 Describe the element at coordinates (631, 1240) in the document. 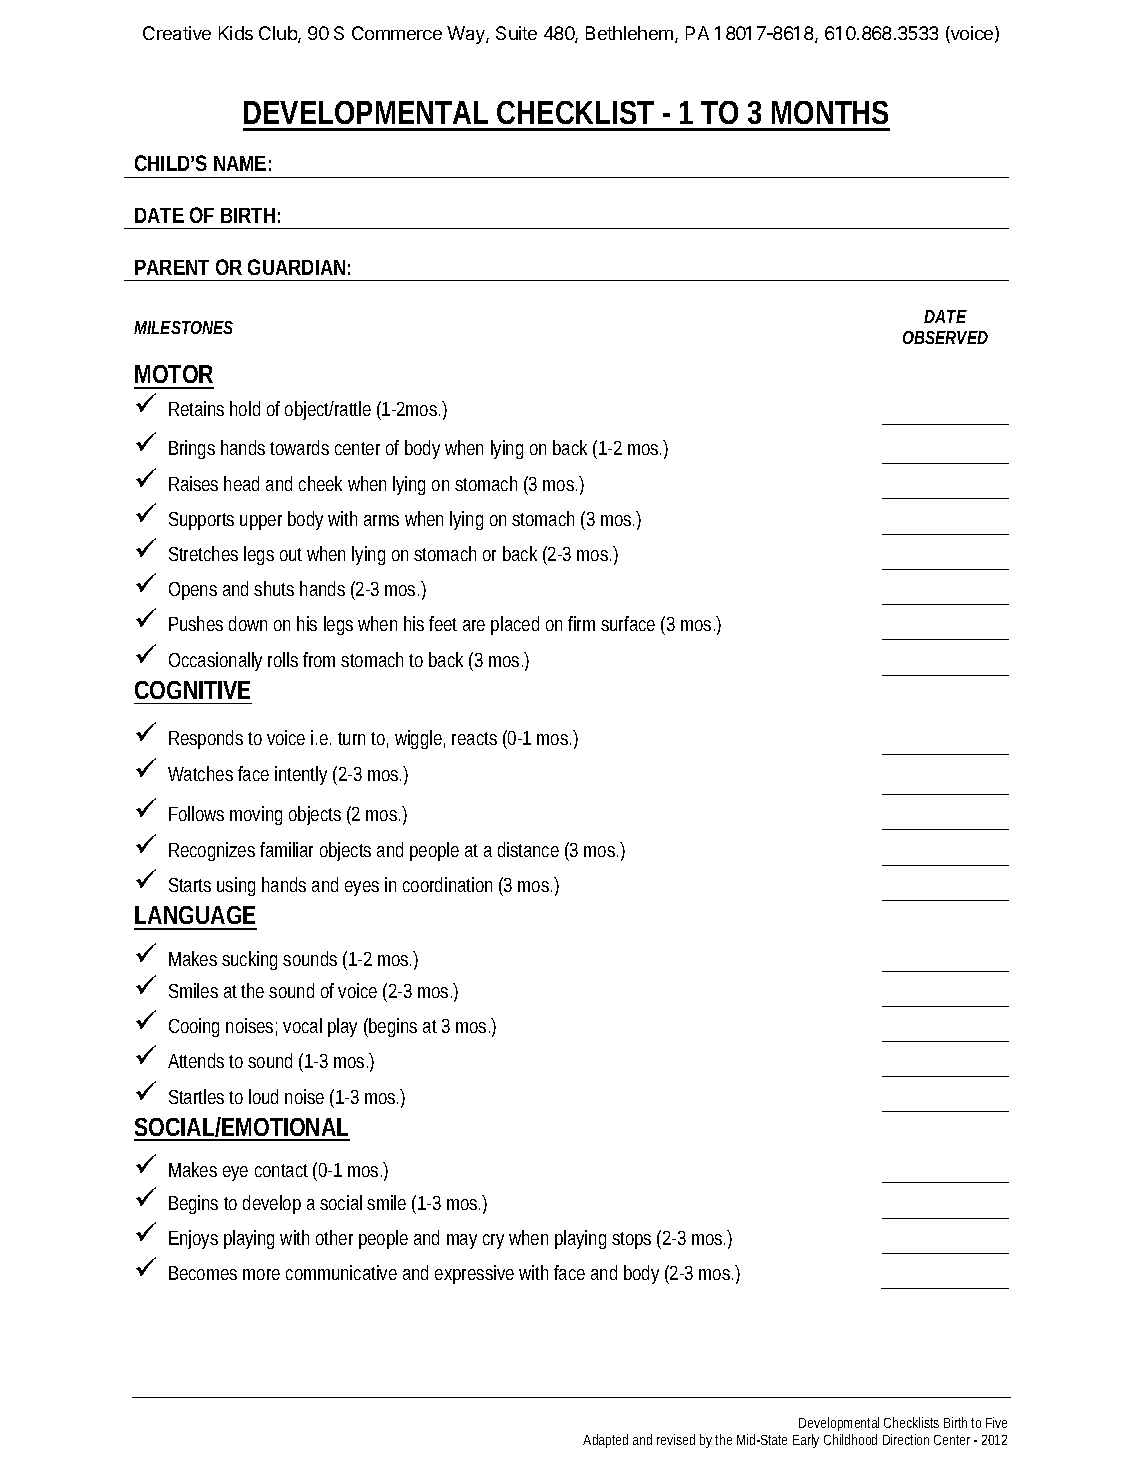

I see `stops` at that location.
